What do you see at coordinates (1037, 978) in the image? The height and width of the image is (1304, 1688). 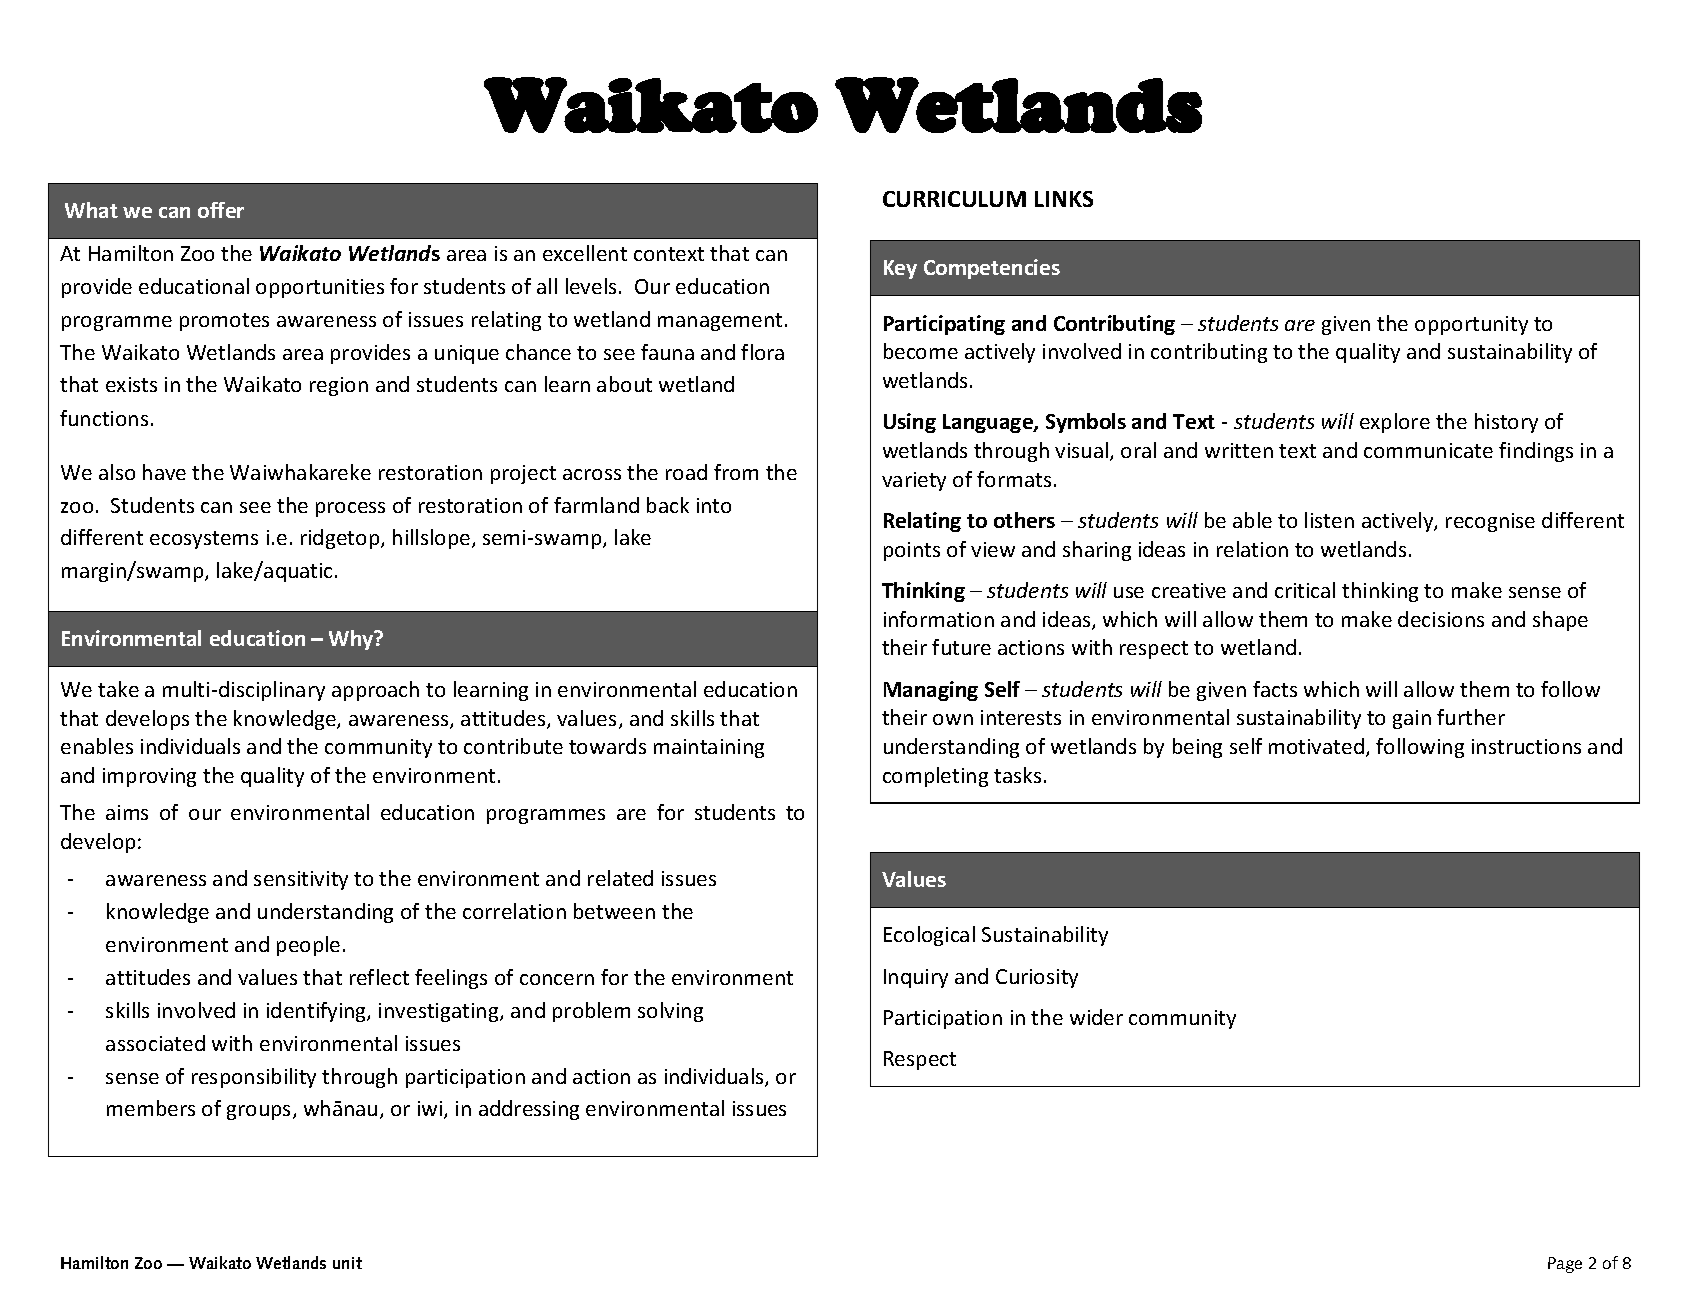 I see `Curiosity` at bounding box center [1037, 978].
